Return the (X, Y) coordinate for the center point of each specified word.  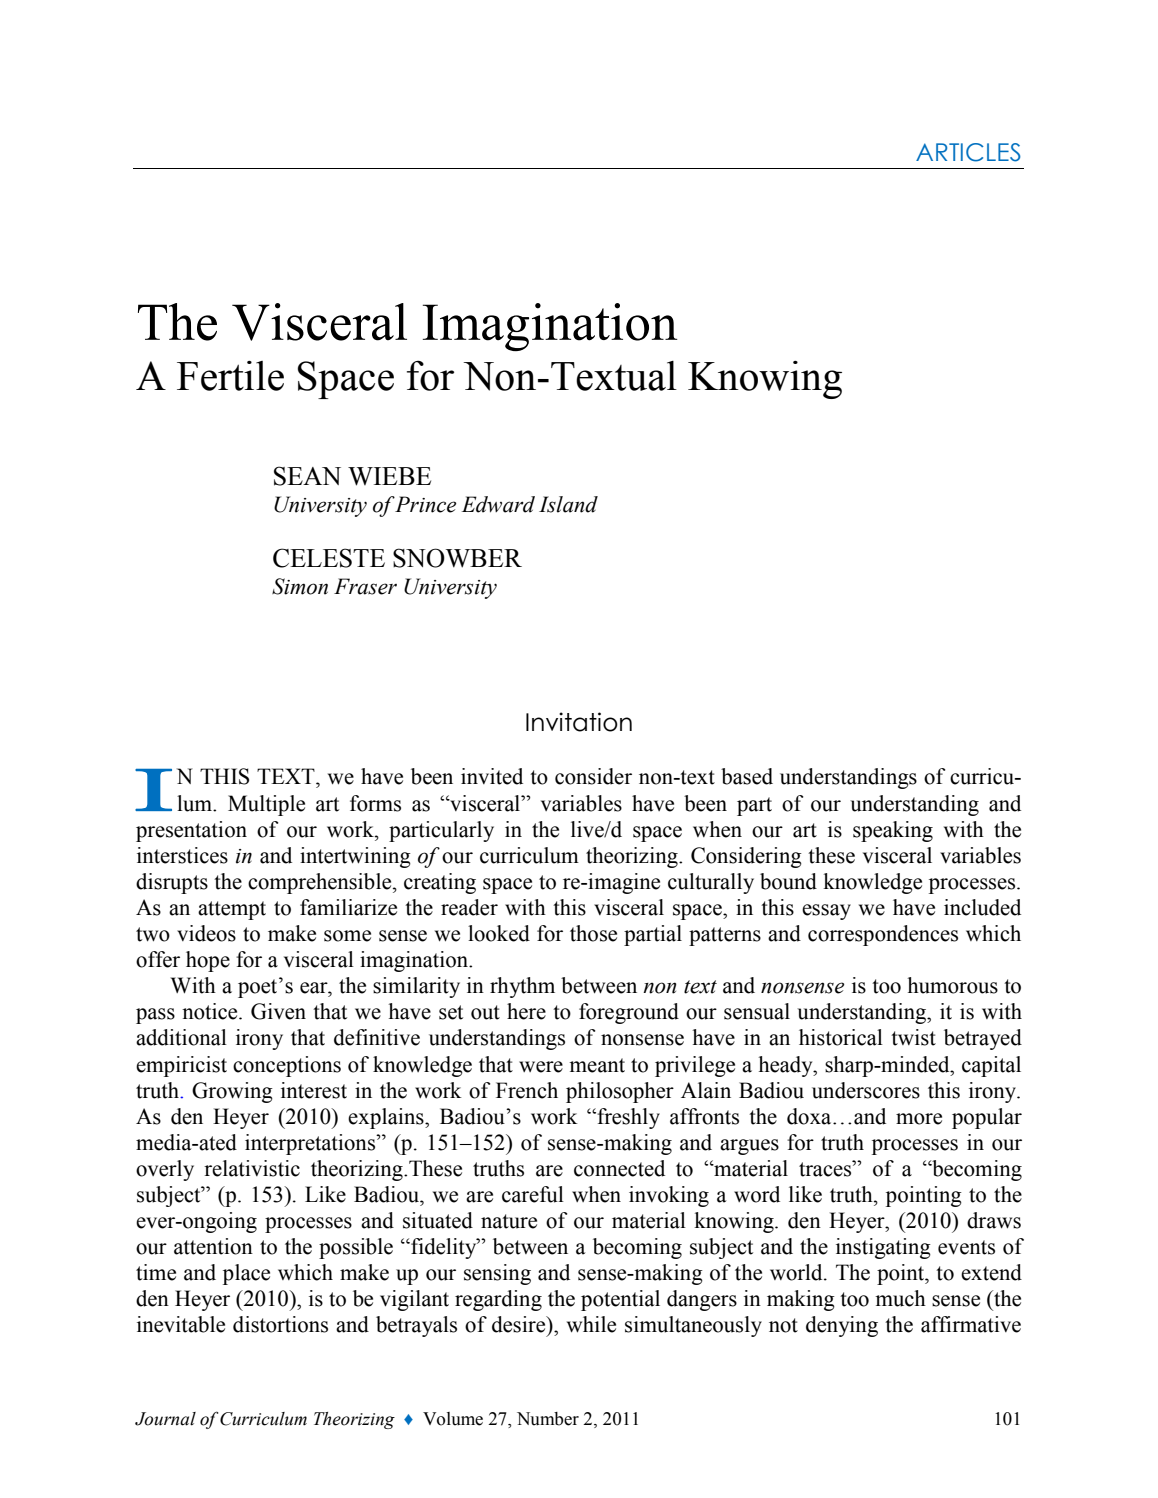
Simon (300, 586)
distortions (280, 1324)
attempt (232, 910)
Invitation (579, 722)
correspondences (883, 935)
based (747, 776)
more (919, 1119)
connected (619, 1168)
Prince (425, 504)
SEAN (307, 476)
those (593, 933)
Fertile (230, 376)
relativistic (252, 1168)
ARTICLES (968, 152)
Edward (498, 504)
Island (568, 504)
